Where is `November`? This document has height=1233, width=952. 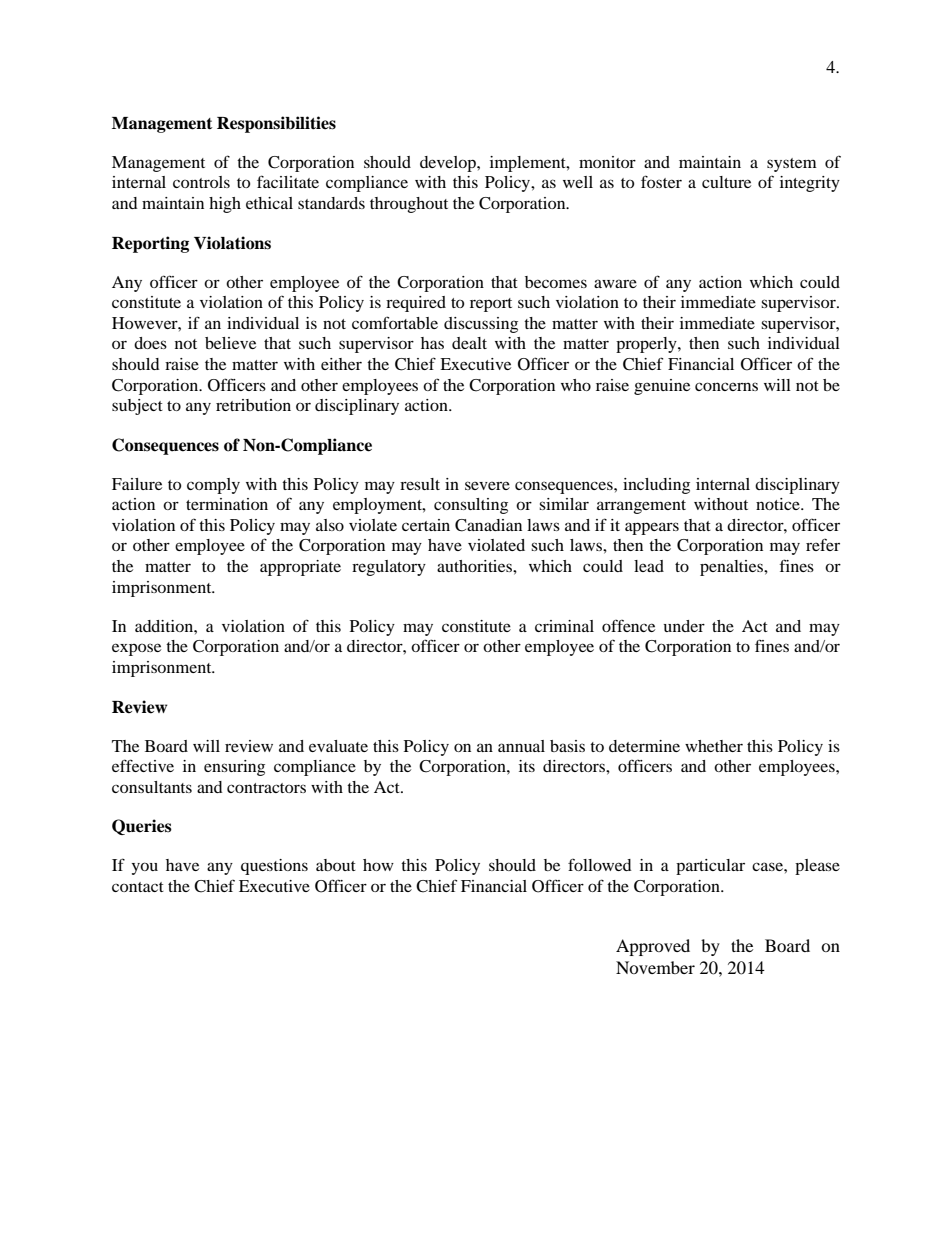 November is located at coordinates (655, 967).
